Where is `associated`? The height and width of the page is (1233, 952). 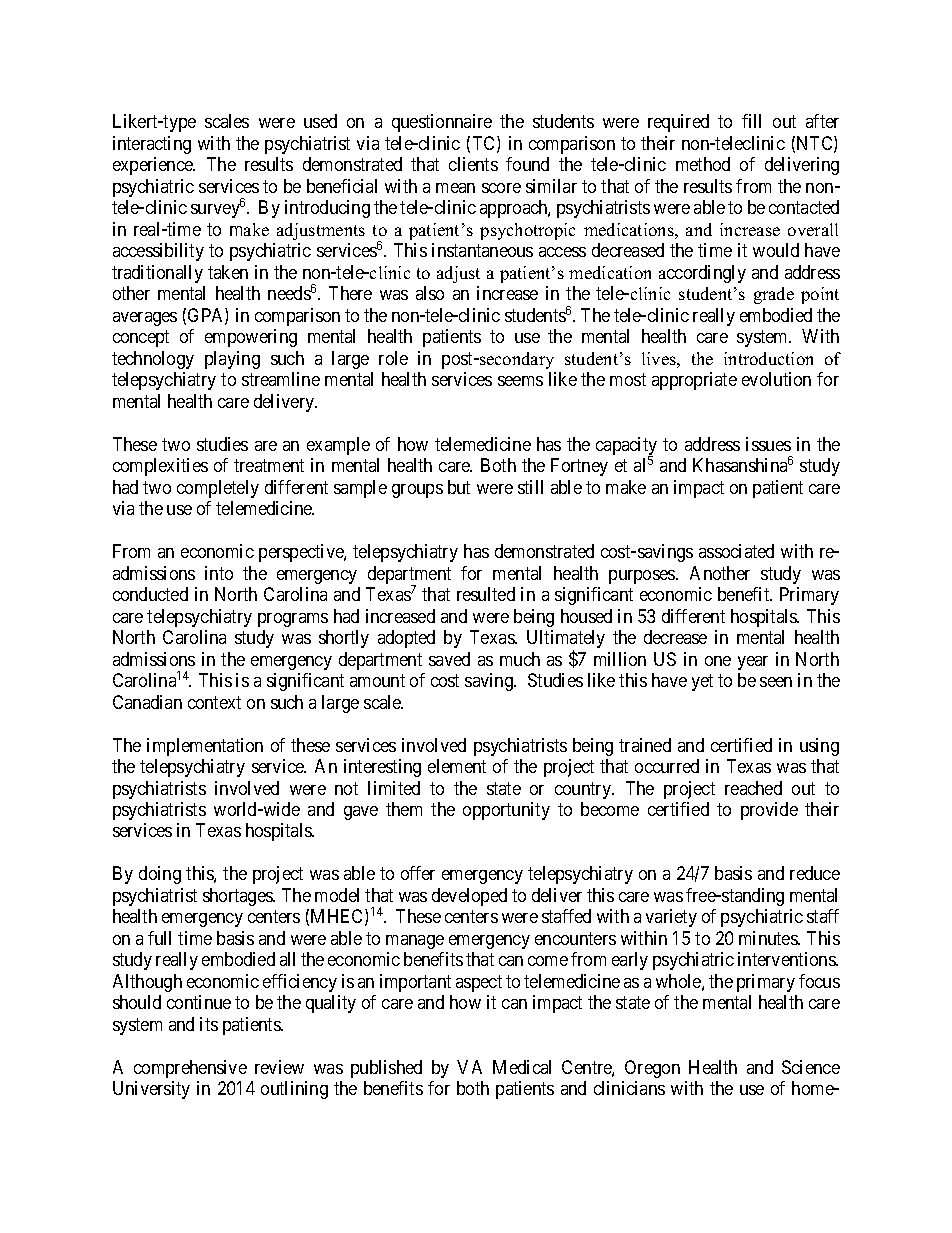
associated is located at coordinates (736, 551).
